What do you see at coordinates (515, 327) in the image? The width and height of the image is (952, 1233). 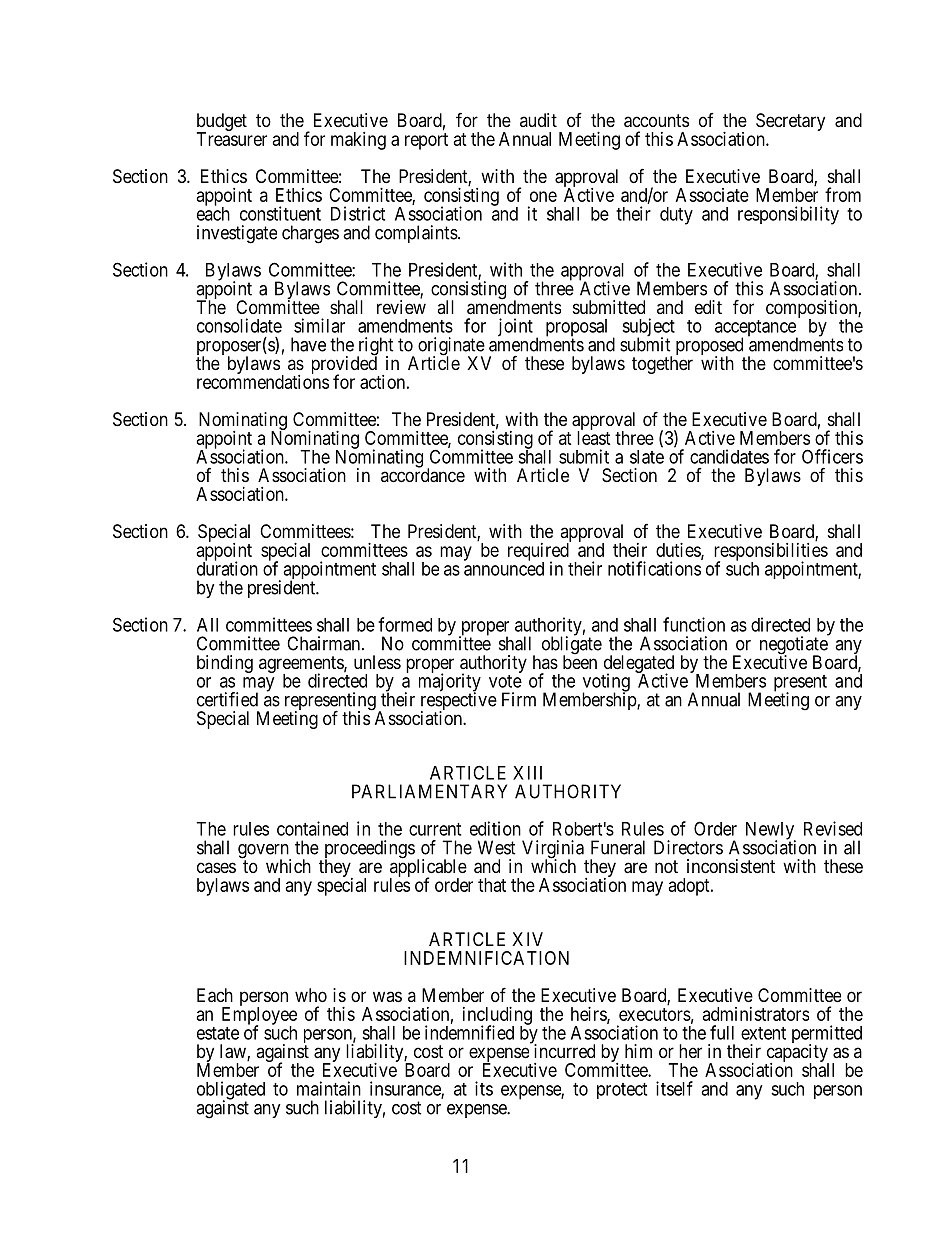 I see `joint` at bounding box center [515, 327].
